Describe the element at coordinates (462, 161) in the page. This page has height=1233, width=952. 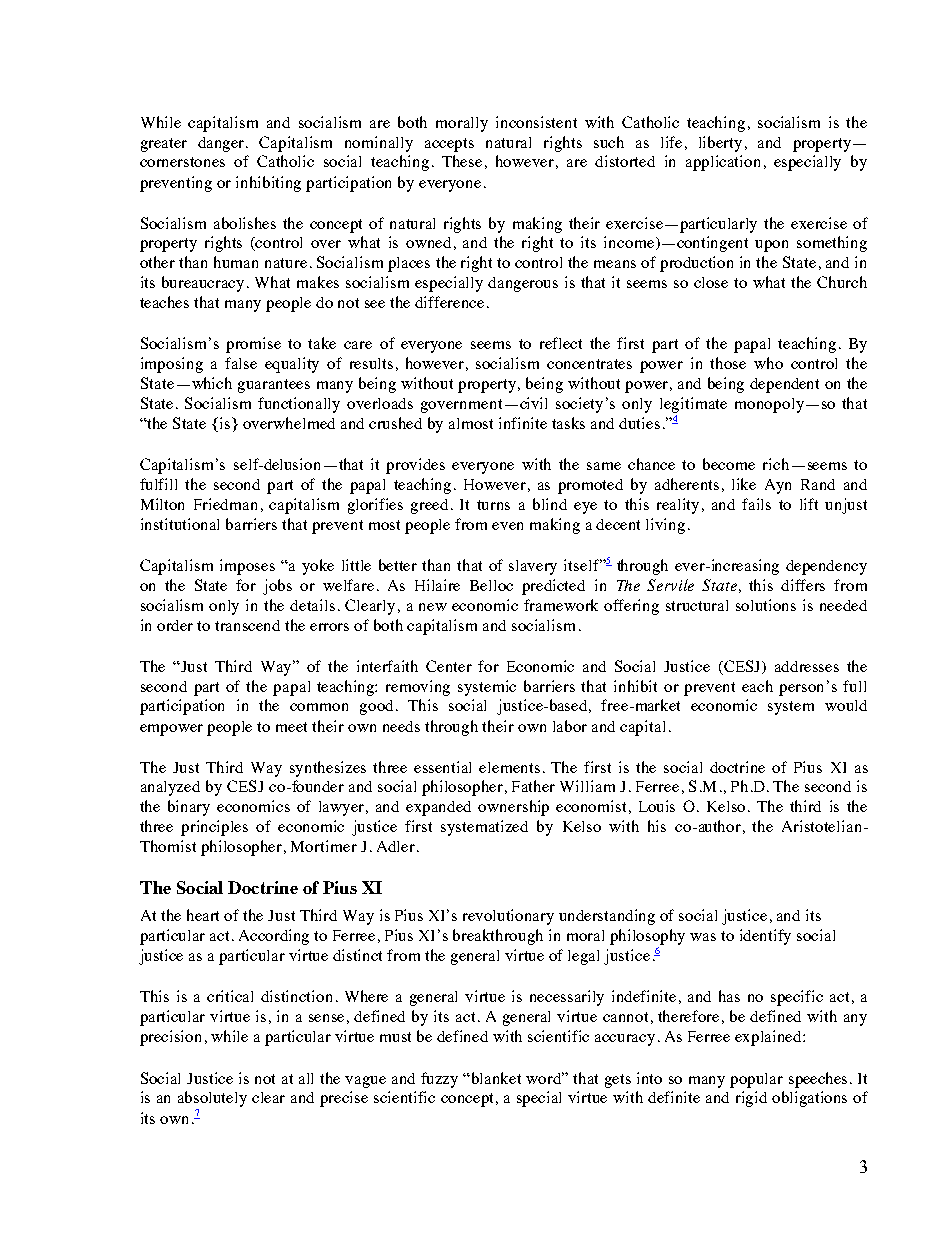
I see `These` at that location.
